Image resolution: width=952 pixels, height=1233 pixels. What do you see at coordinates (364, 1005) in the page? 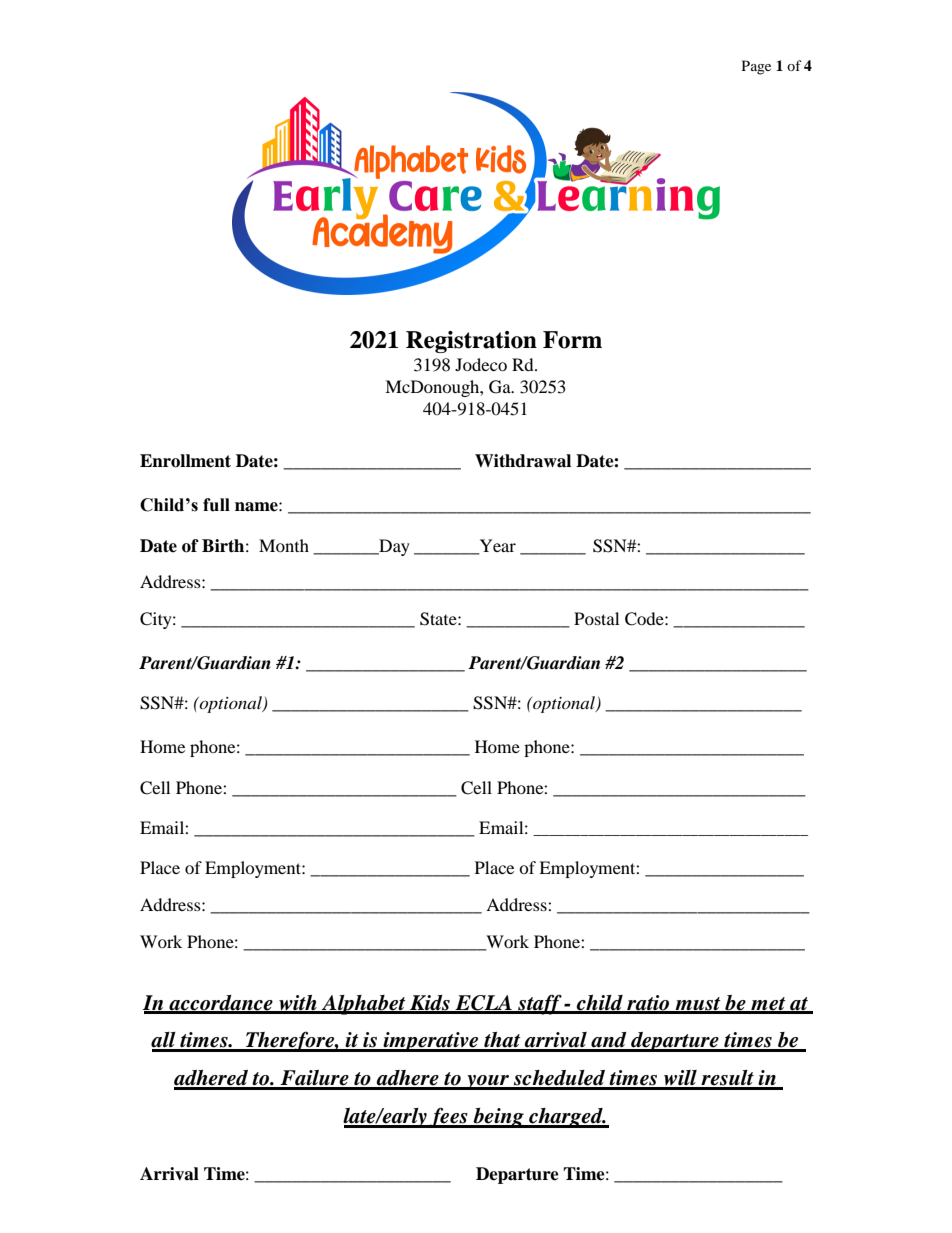
I see `Alphabet` at bounding box center [364, 1005].
